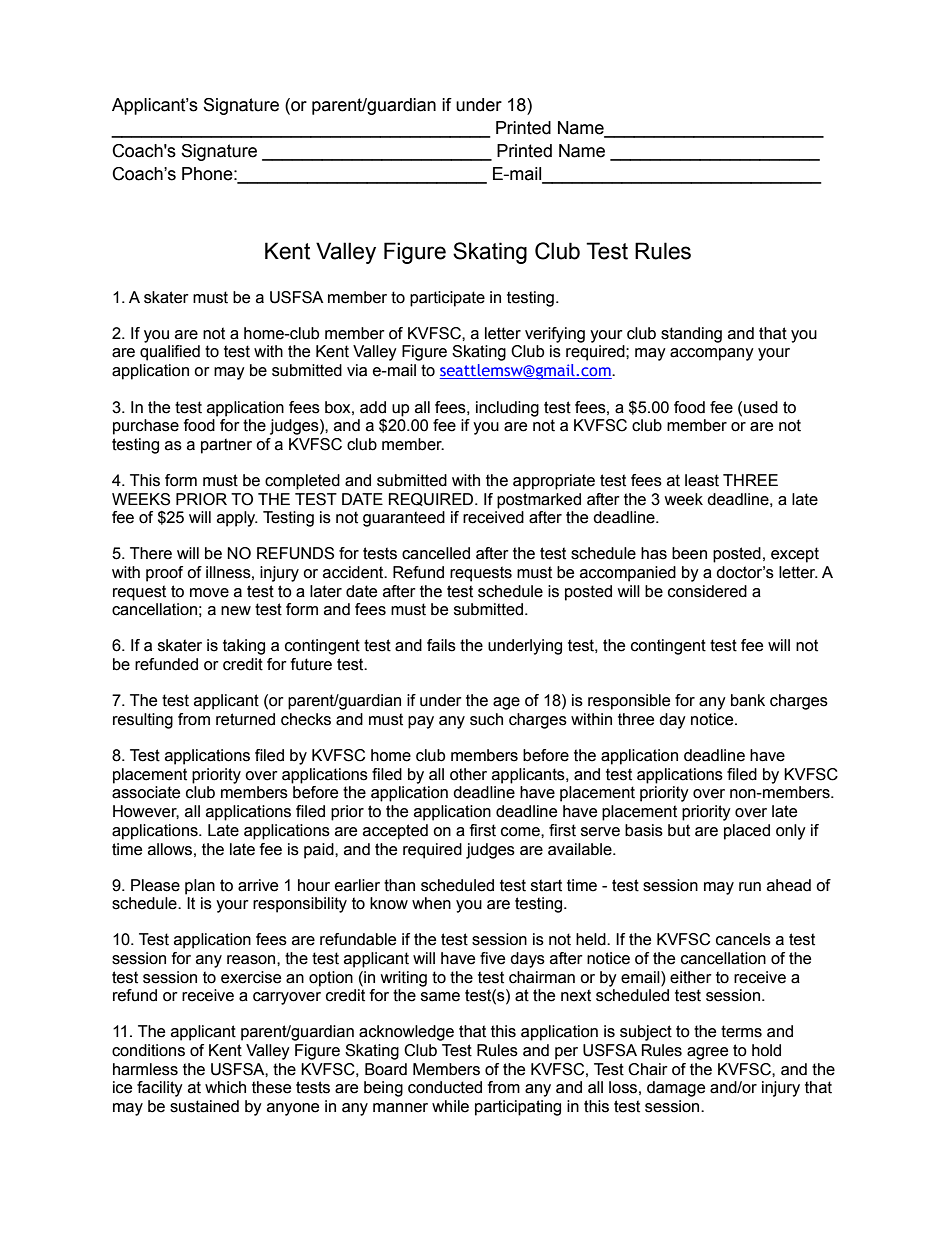  What do you see at coordinates (170, 353) in the image?
I see `qualified` at bounding box center [170, 353].
